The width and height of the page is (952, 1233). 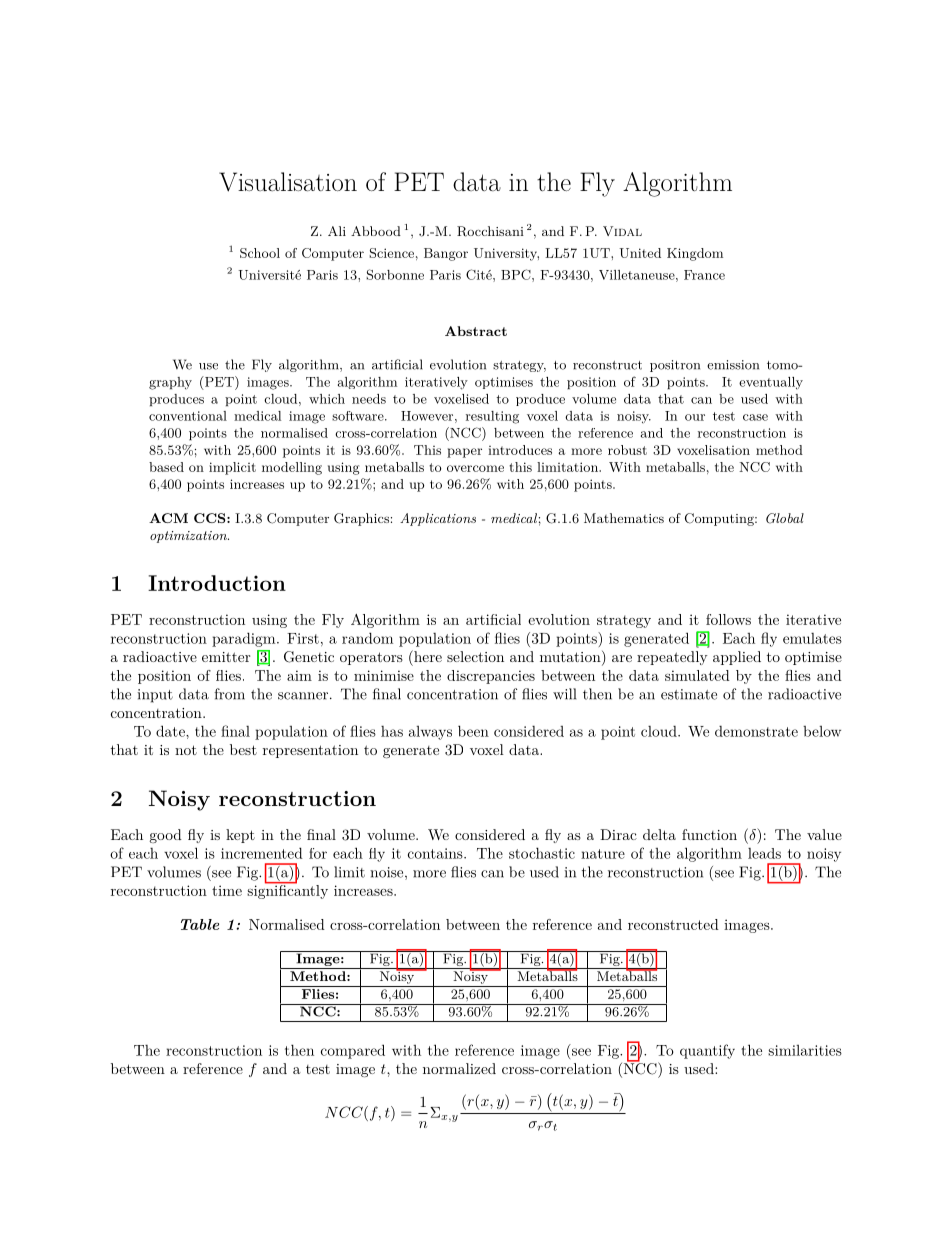 I want to click on Bangor, so click(x=446, y=254).
